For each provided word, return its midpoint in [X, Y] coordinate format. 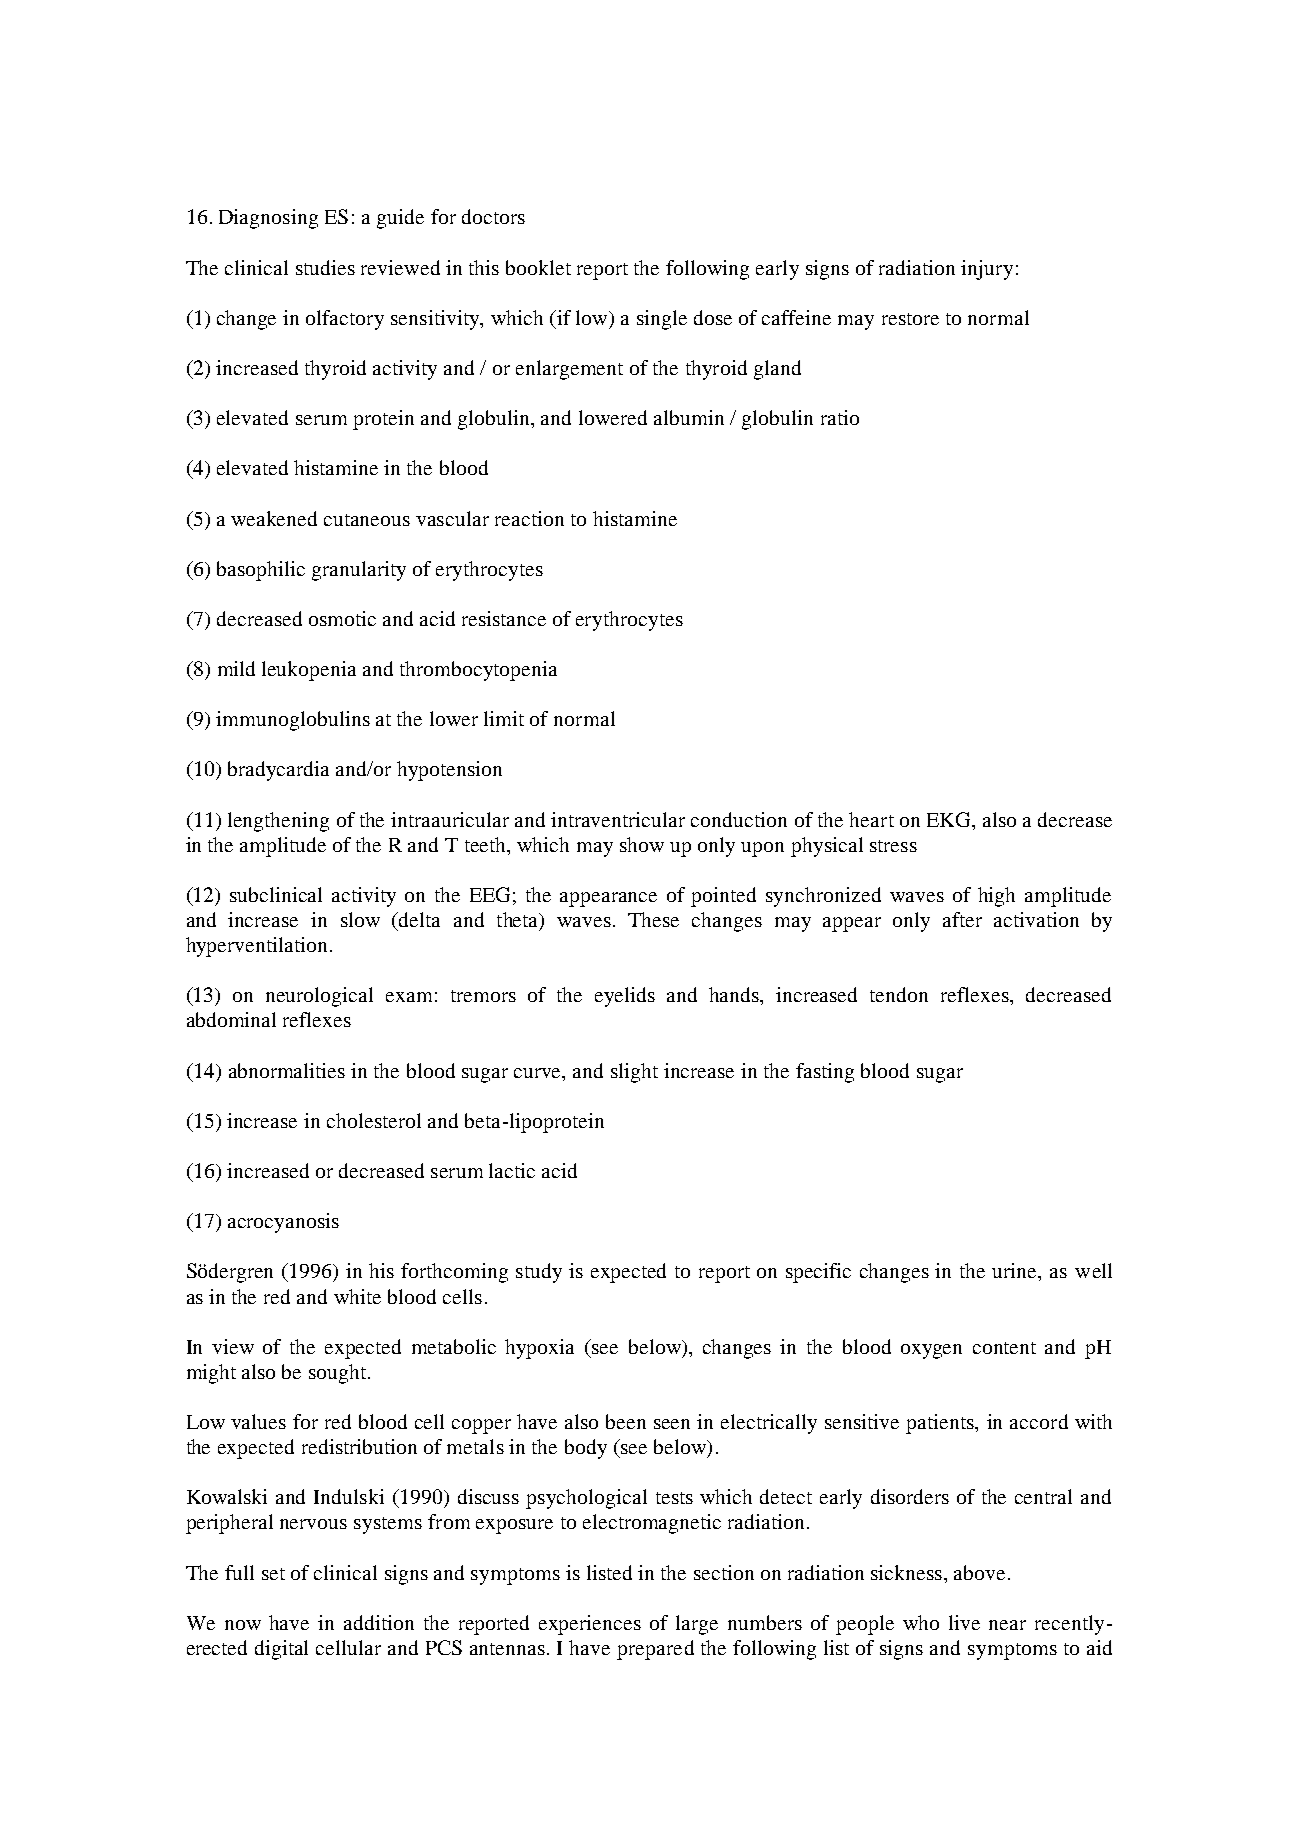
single [662, 320]
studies [325, 267]
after [962, 919]
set [273, 1574]
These [653, 919]
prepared [655, 1650]
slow [360, 919]
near [1007, 1625]
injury [987, 270]
